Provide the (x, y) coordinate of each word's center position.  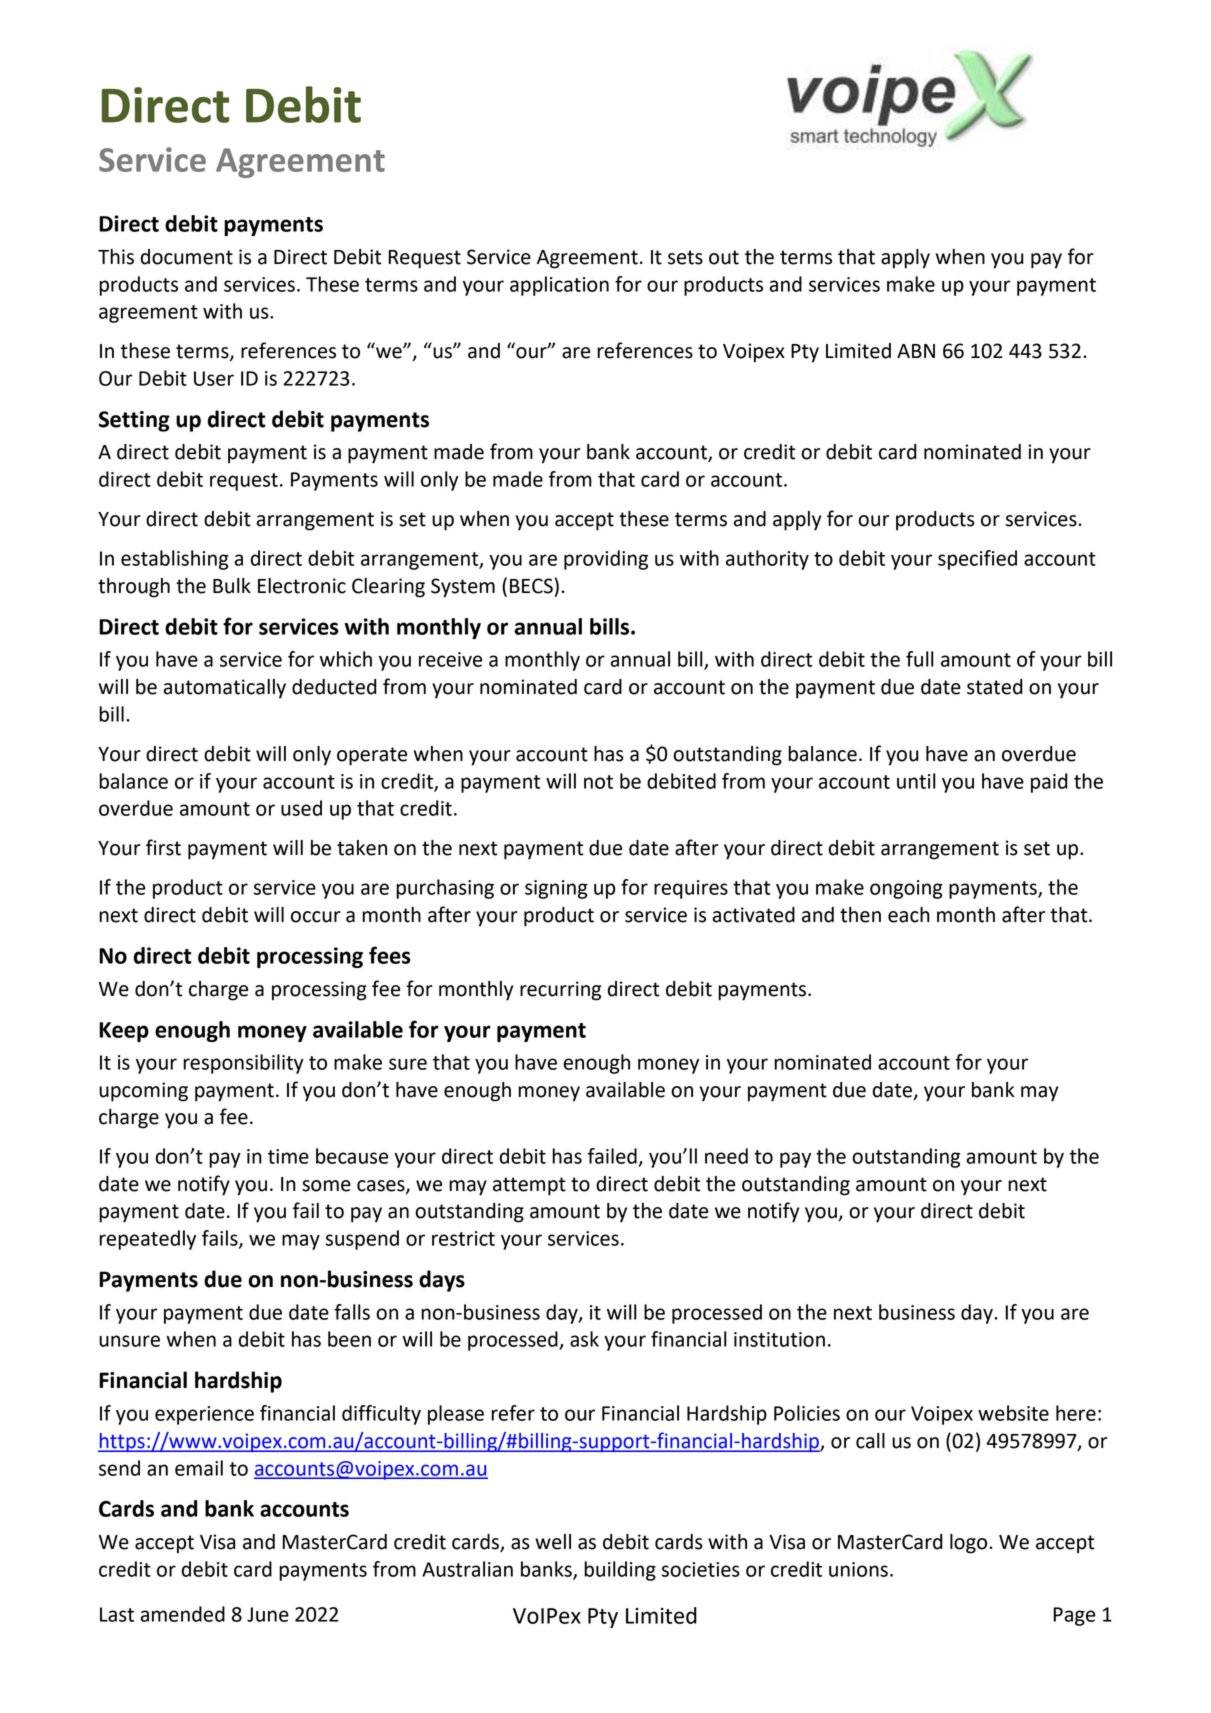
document (187, 257)
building (620, 1571)
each (909, 915)
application (559, 286)
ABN (916, 351)
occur (316, 917)
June (268, 1614)
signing (556, 889)
